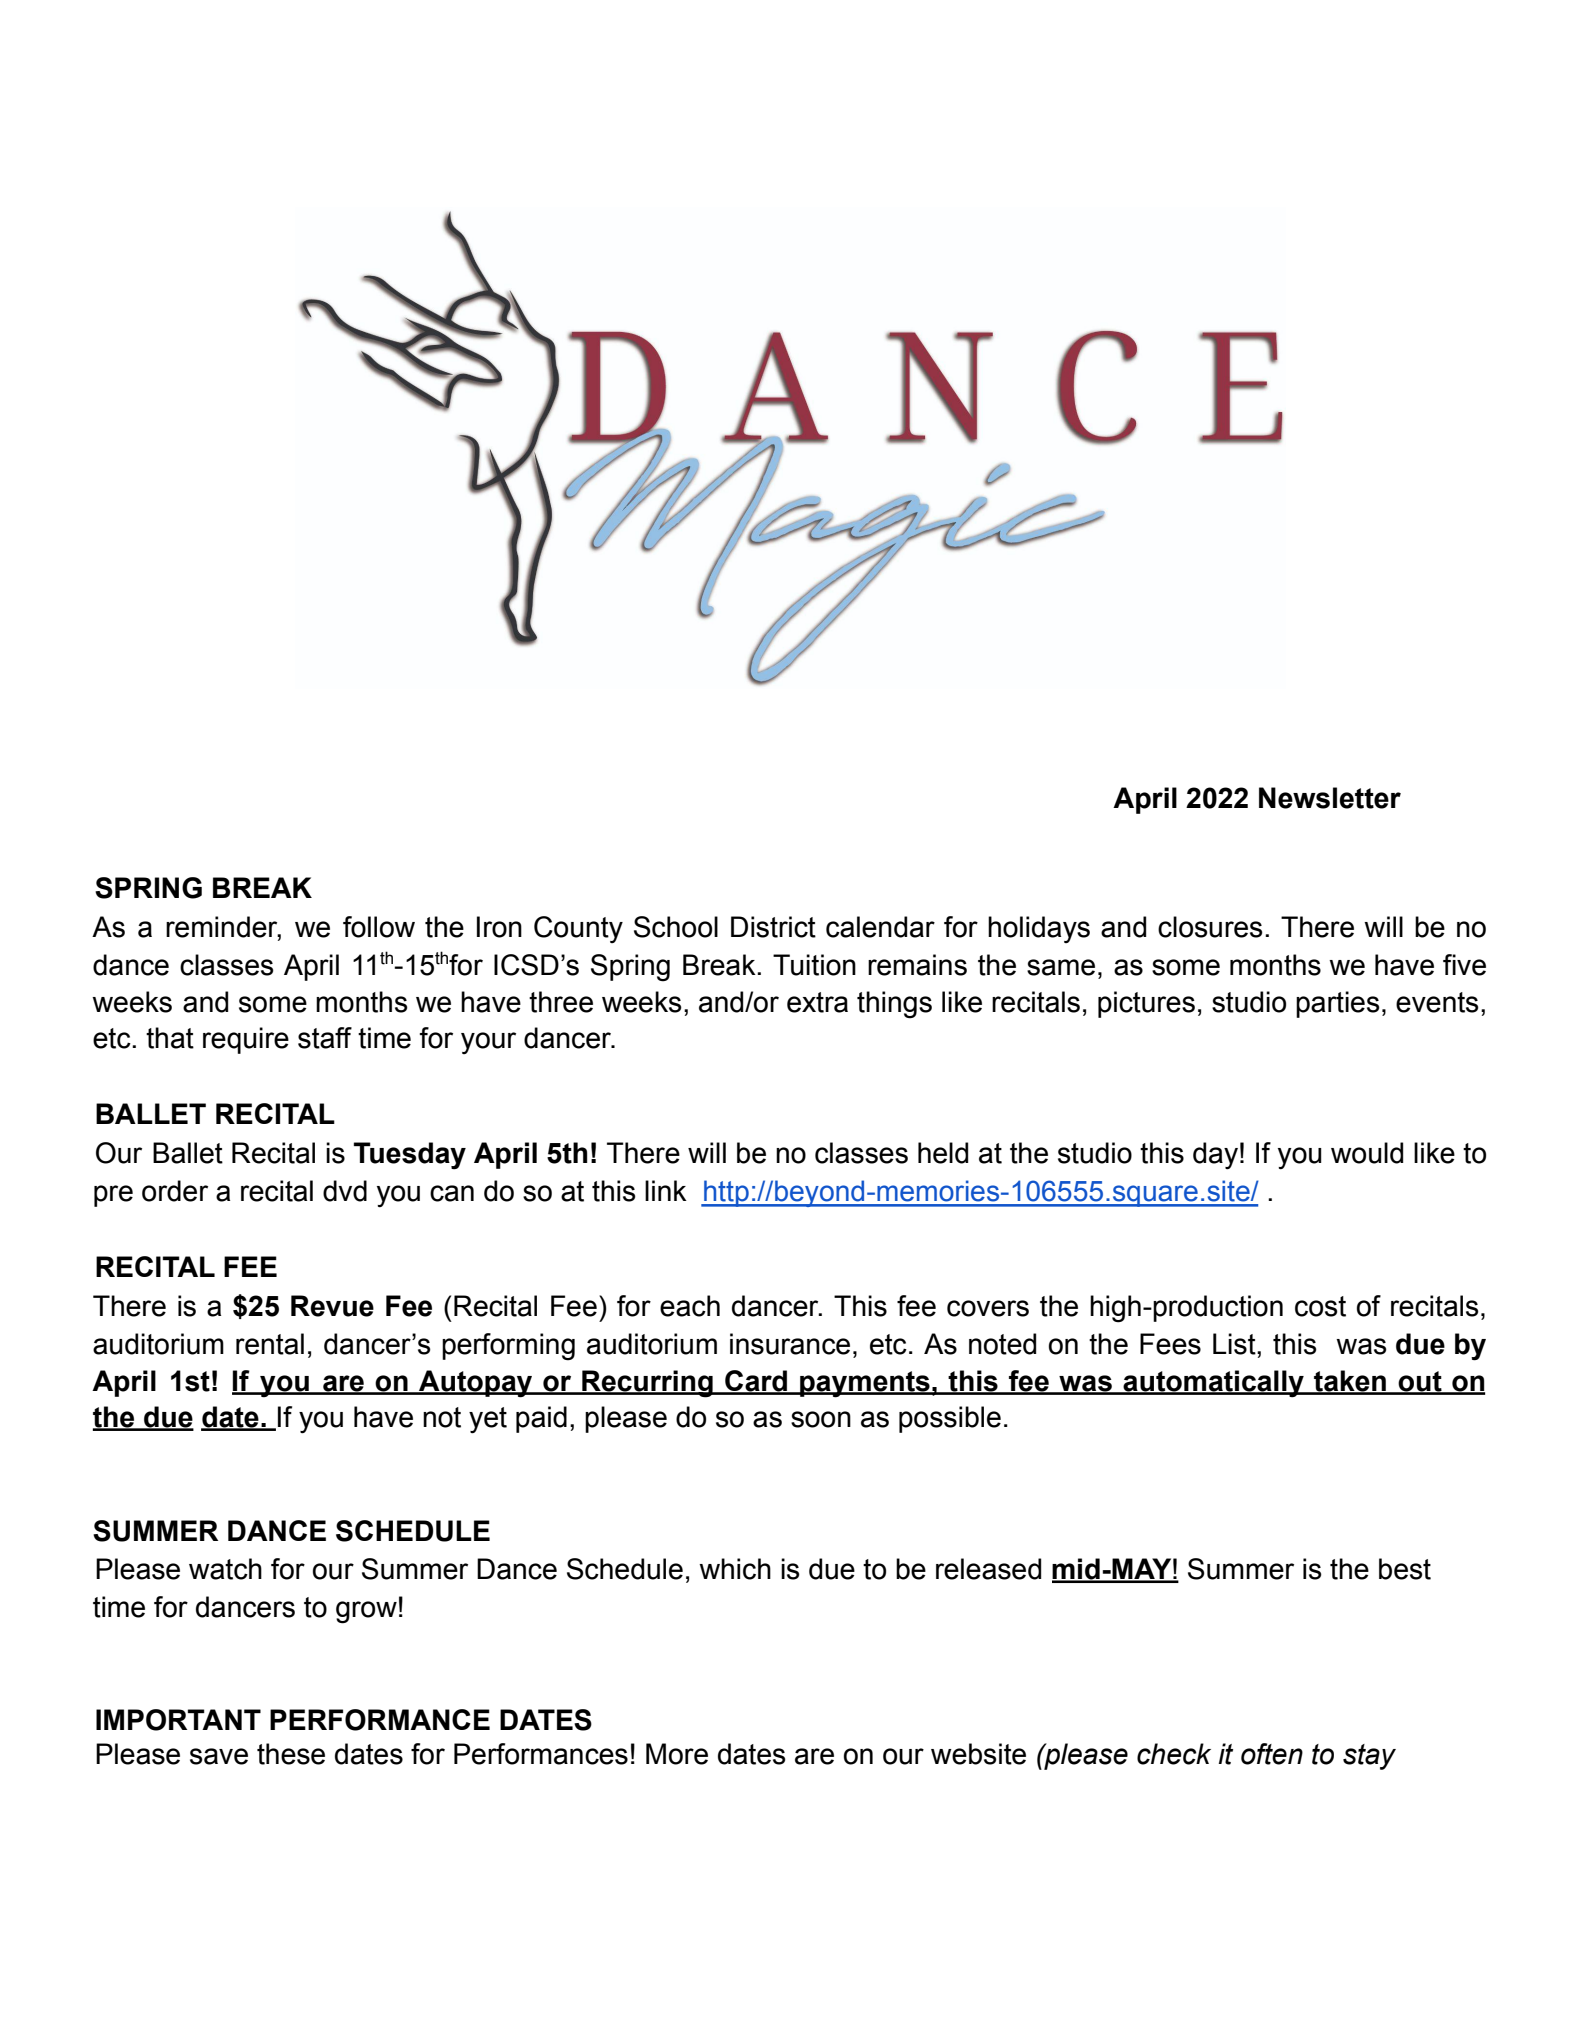 This document has width=1578, height=2042. What do you see at coordinates (379, 927) in the document?
I see `follow` at bounding box center [379, 927].
